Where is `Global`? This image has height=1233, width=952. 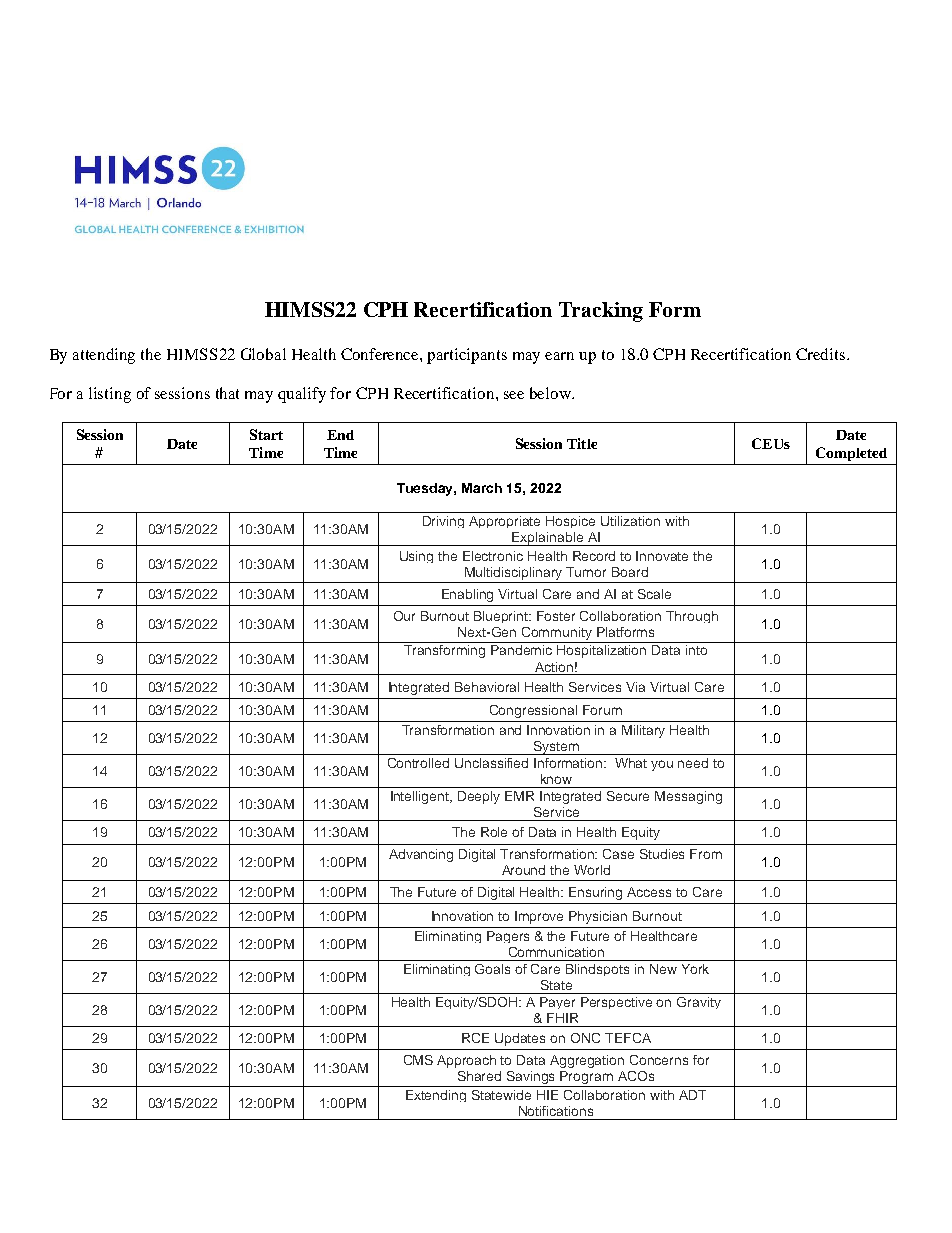 Global is located at coordinates (263, 354).
